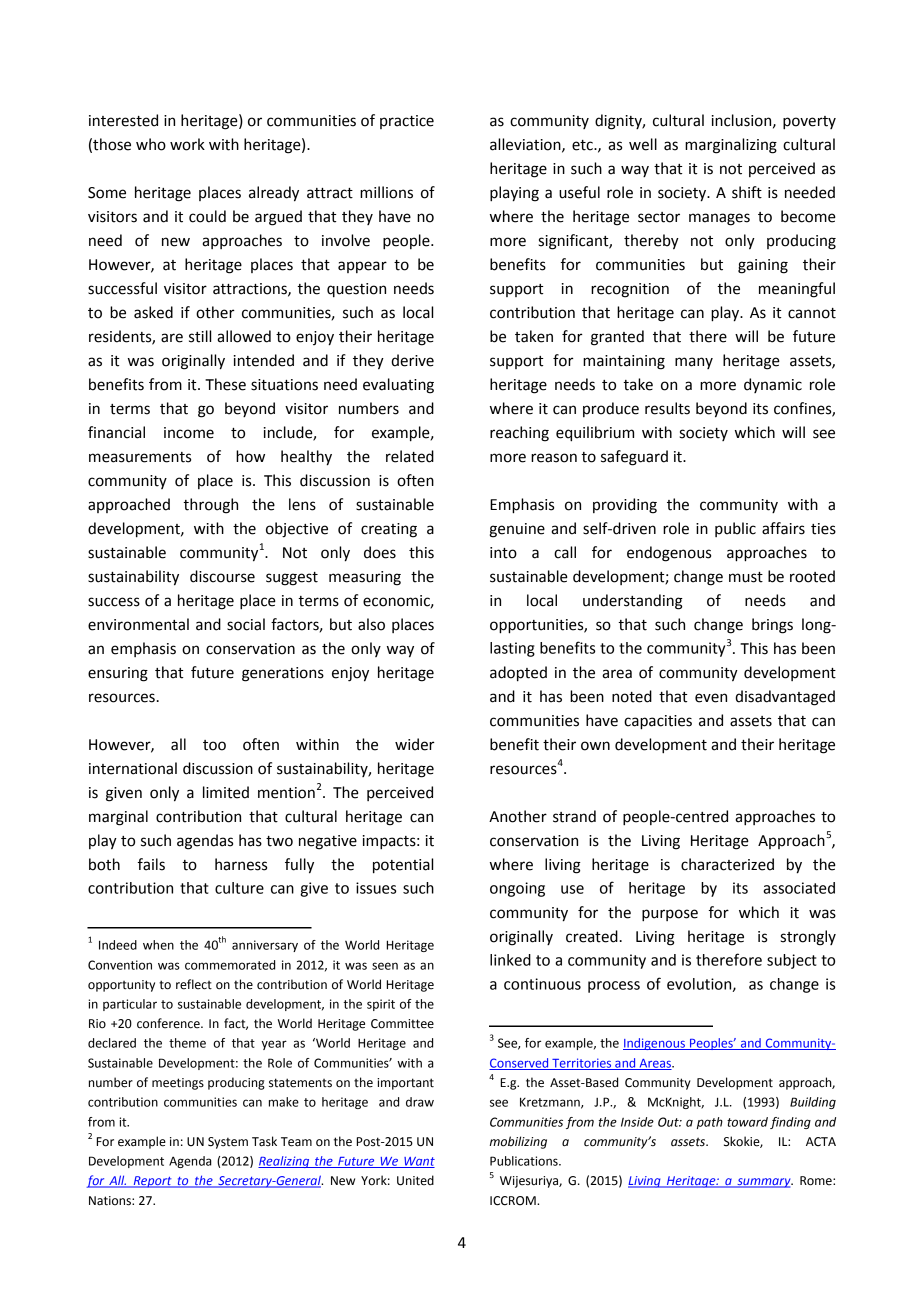 The width and height of the document is (924, 1308). Describe the element at coordinates (711, 698) in the document. I see `even` at that location.
